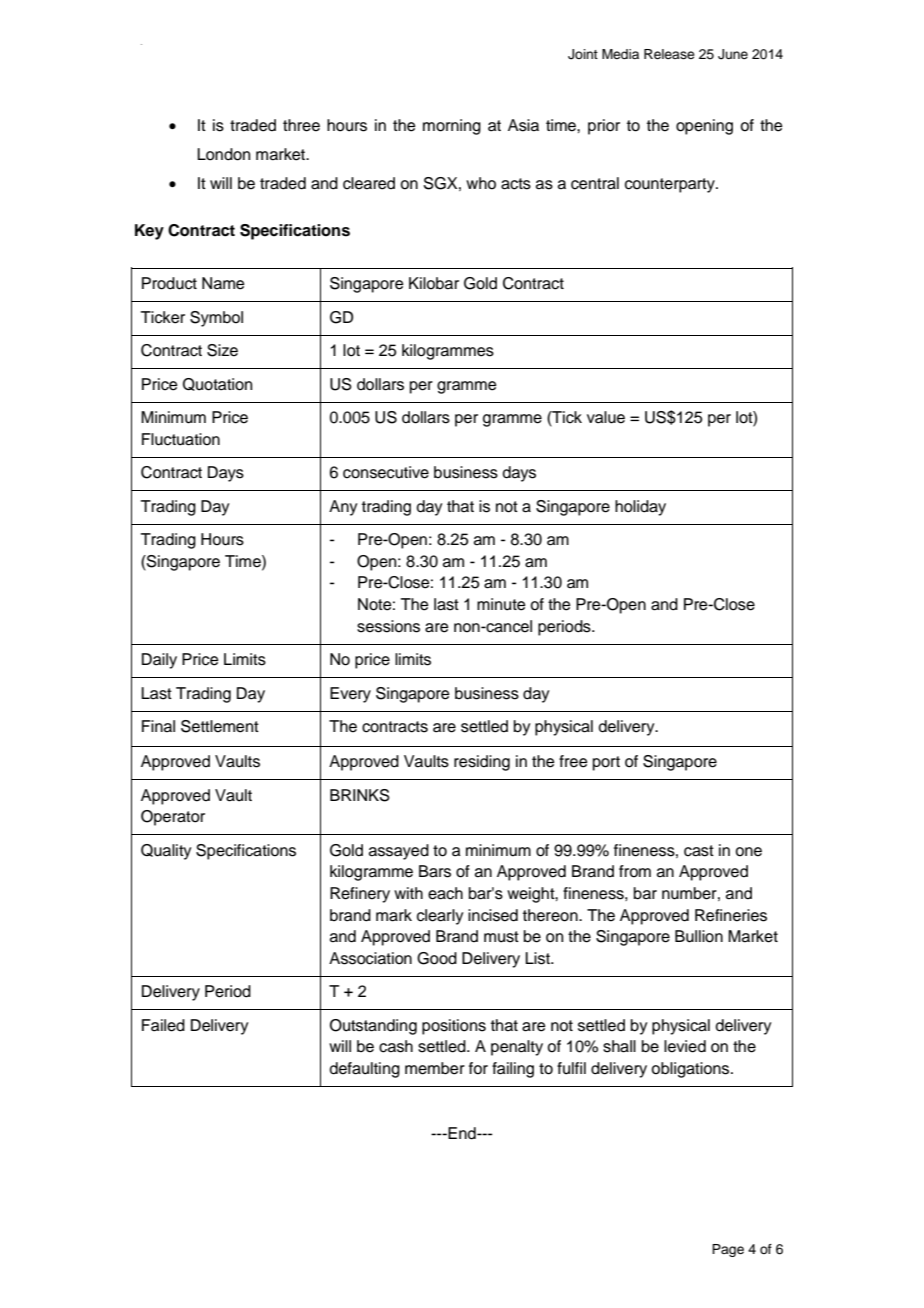 This page has height=1308, width=924. Describe the element at coordinates (435, 871) in the page. I see `Bars` at that location.
